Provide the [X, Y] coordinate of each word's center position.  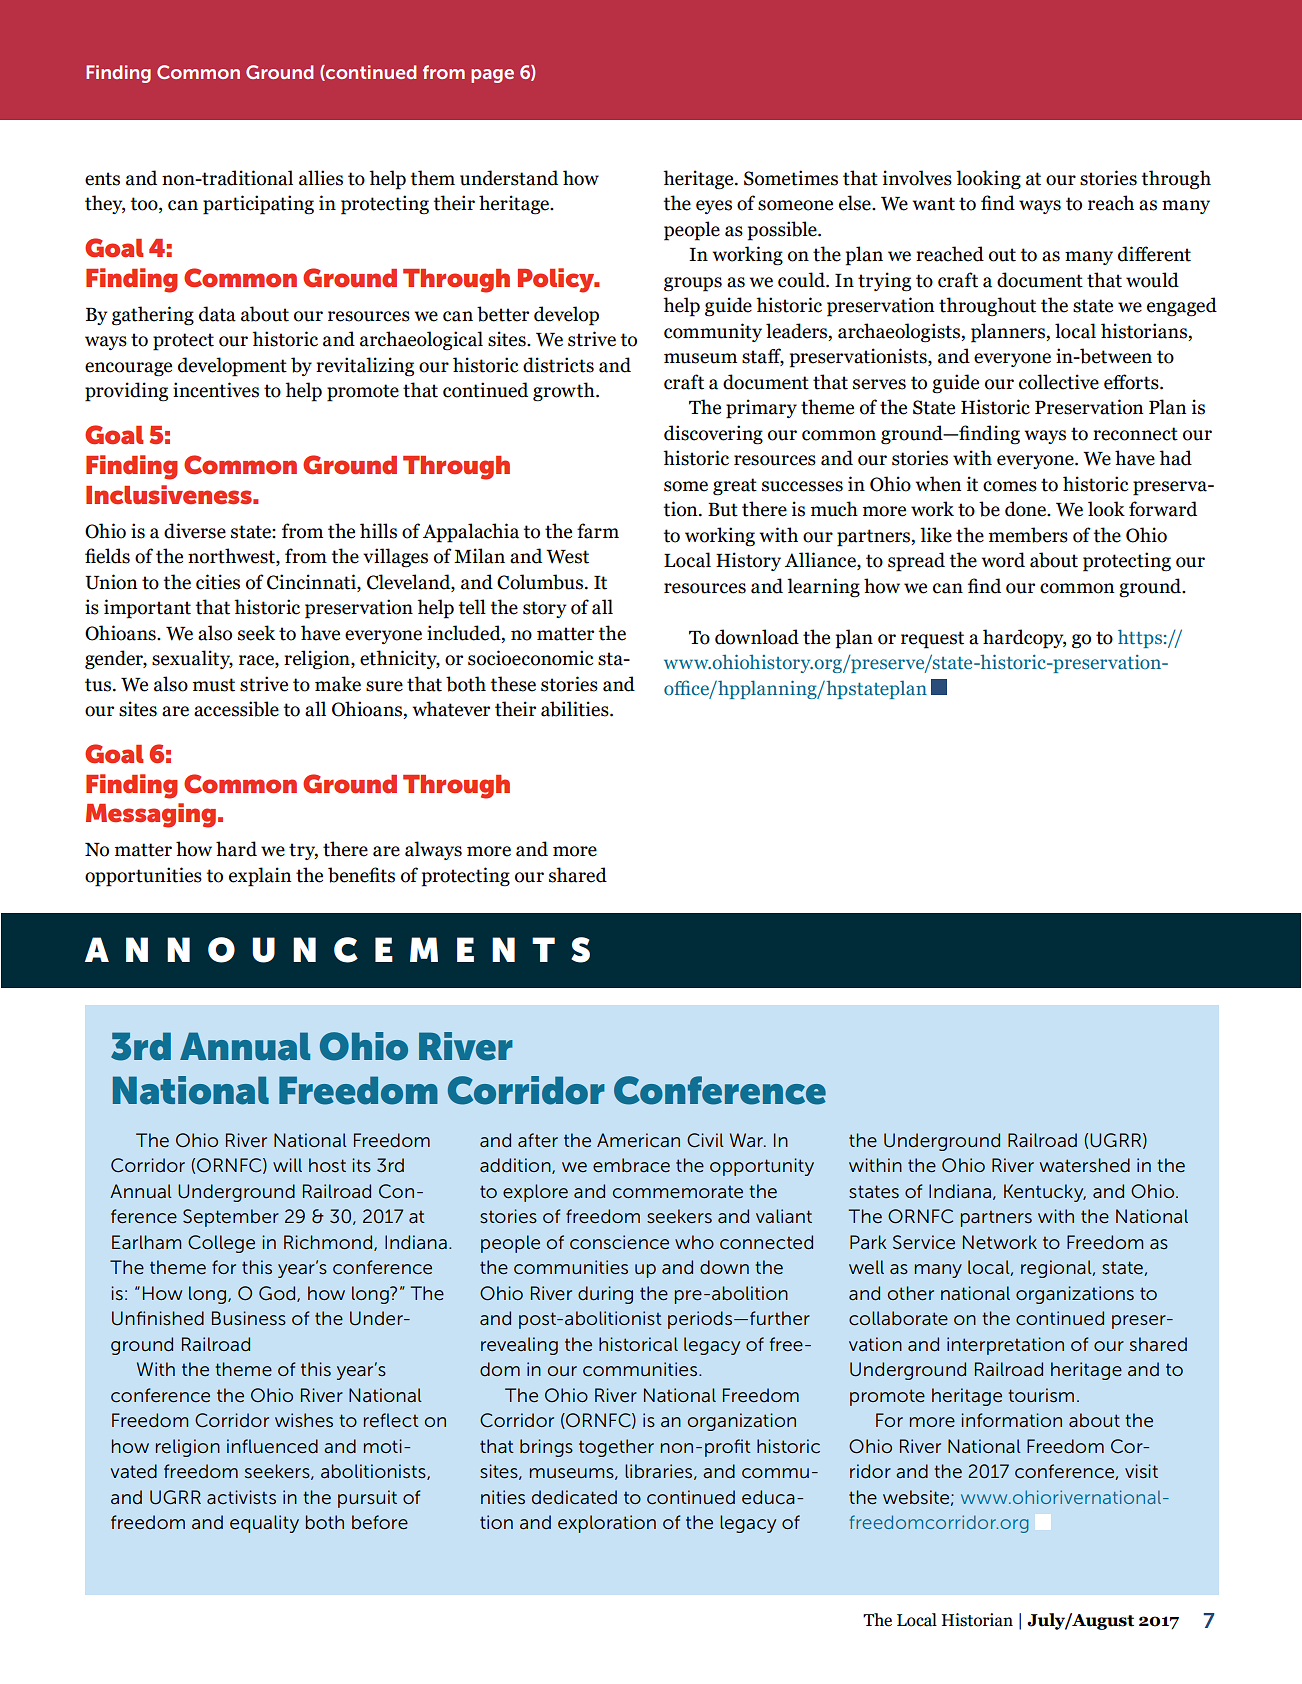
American [638, 1140]
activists [241, 1497]
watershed [1085, 1165]
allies [321, 178]
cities [218, 582]
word [1003, 560]
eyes [714, 207]
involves [917, 178]
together [616, 1448]
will [287, 1165]
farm [598, 531]
